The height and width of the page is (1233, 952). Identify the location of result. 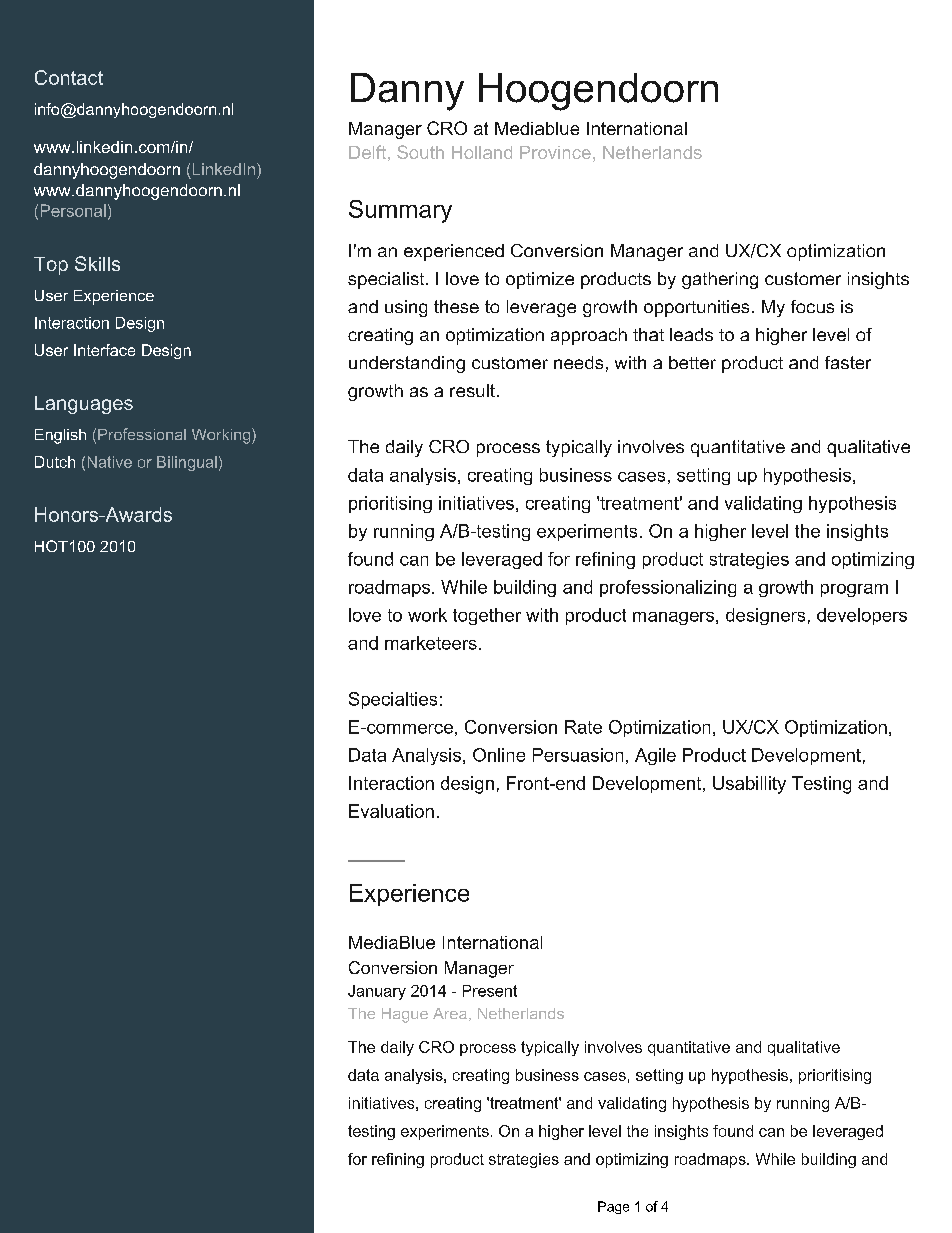
(472, 390).
